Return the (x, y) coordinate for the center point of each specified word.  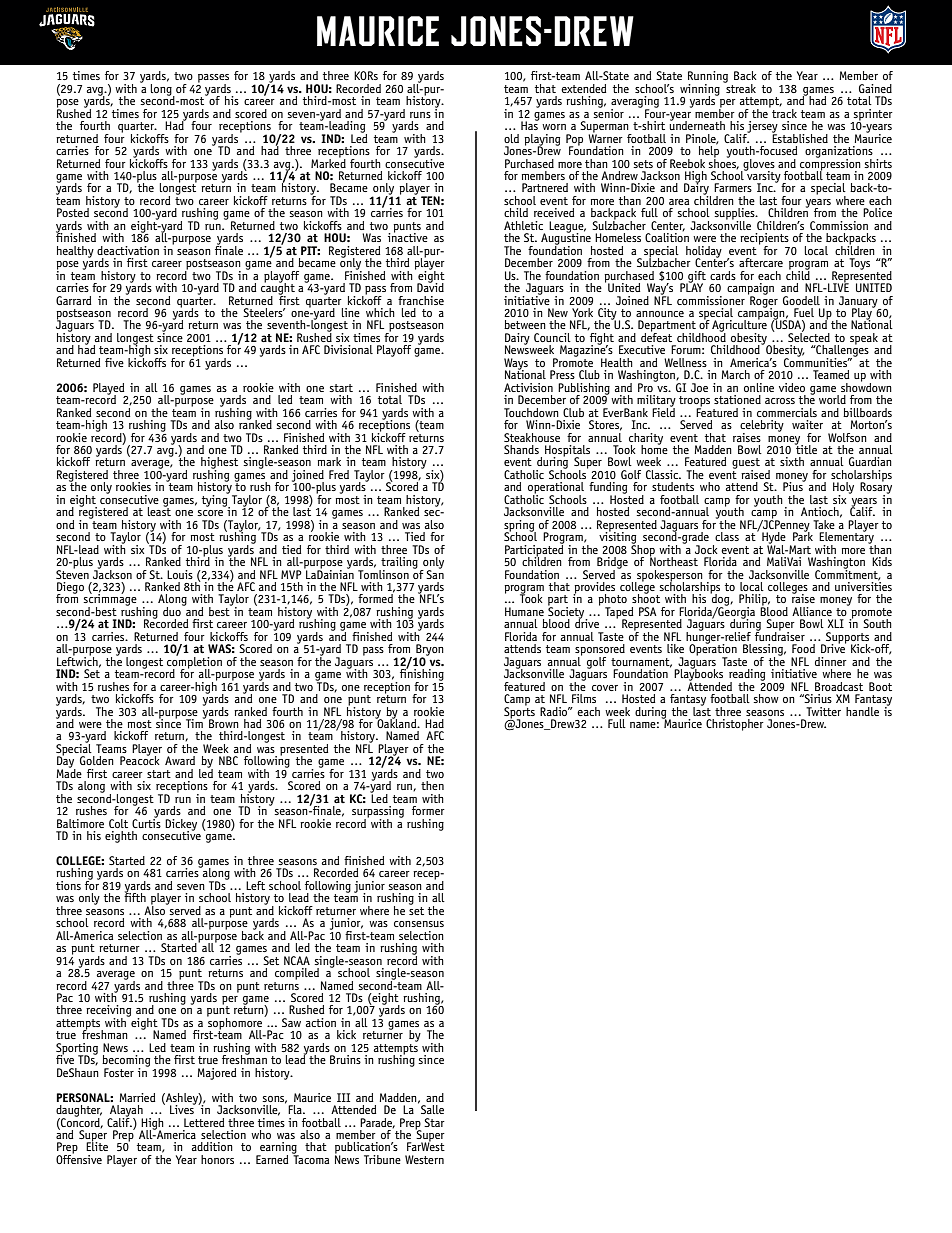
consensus (419, 924)
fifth (135, 896)
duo (173, 610)
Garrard (73, 300)
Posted (73, 212)
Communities (817, 361)
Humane (524, 611)
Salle (432, 1109)
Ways (516, 365)
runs (420, 115)
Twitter (823, 711)
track (783, 112)
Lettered (204, 1122)
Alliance (812, 611)
